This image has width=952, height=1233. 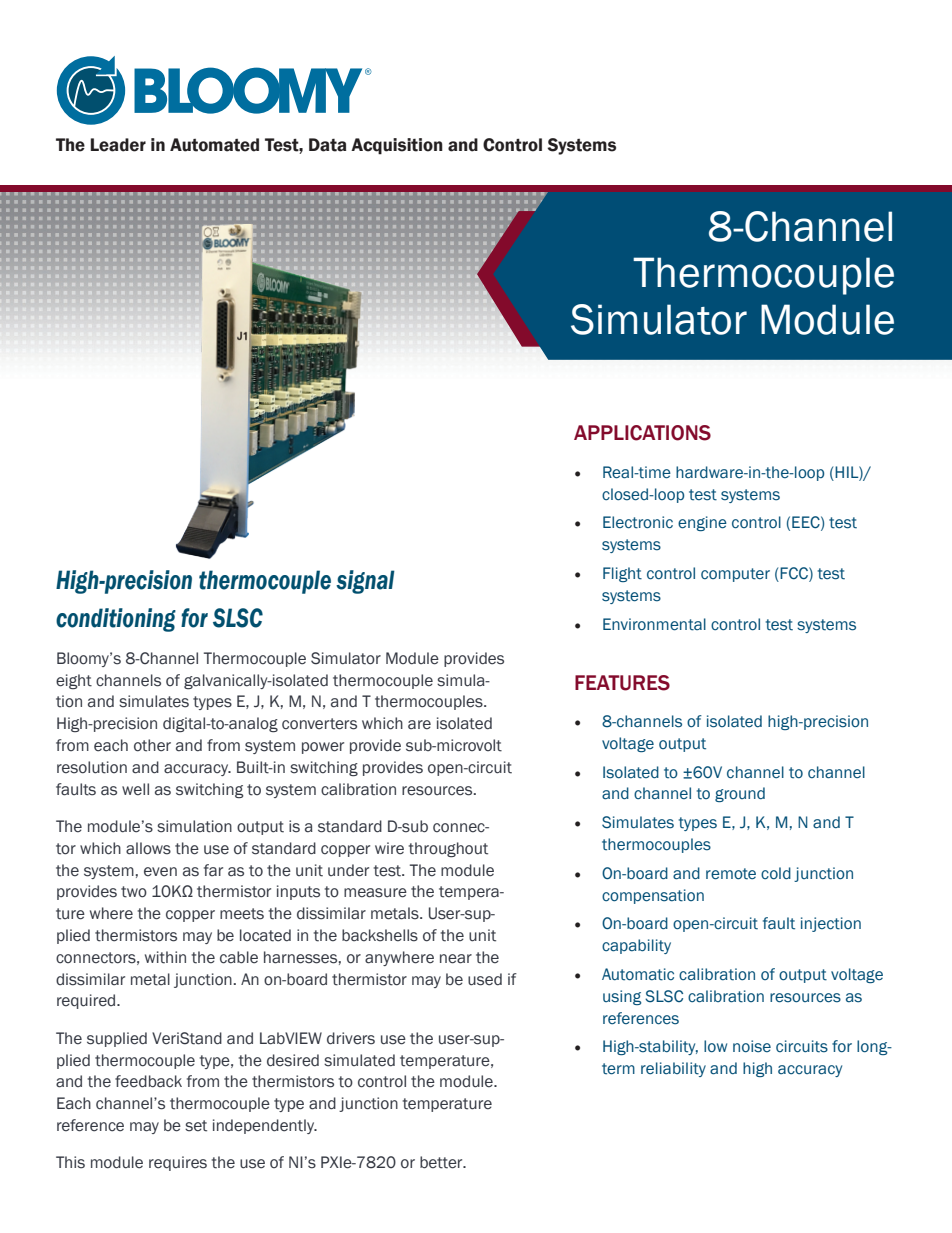 What do you see at coordinates (638, 522) in the image?
I see `Electronic` at bounding box center [638, 522].
